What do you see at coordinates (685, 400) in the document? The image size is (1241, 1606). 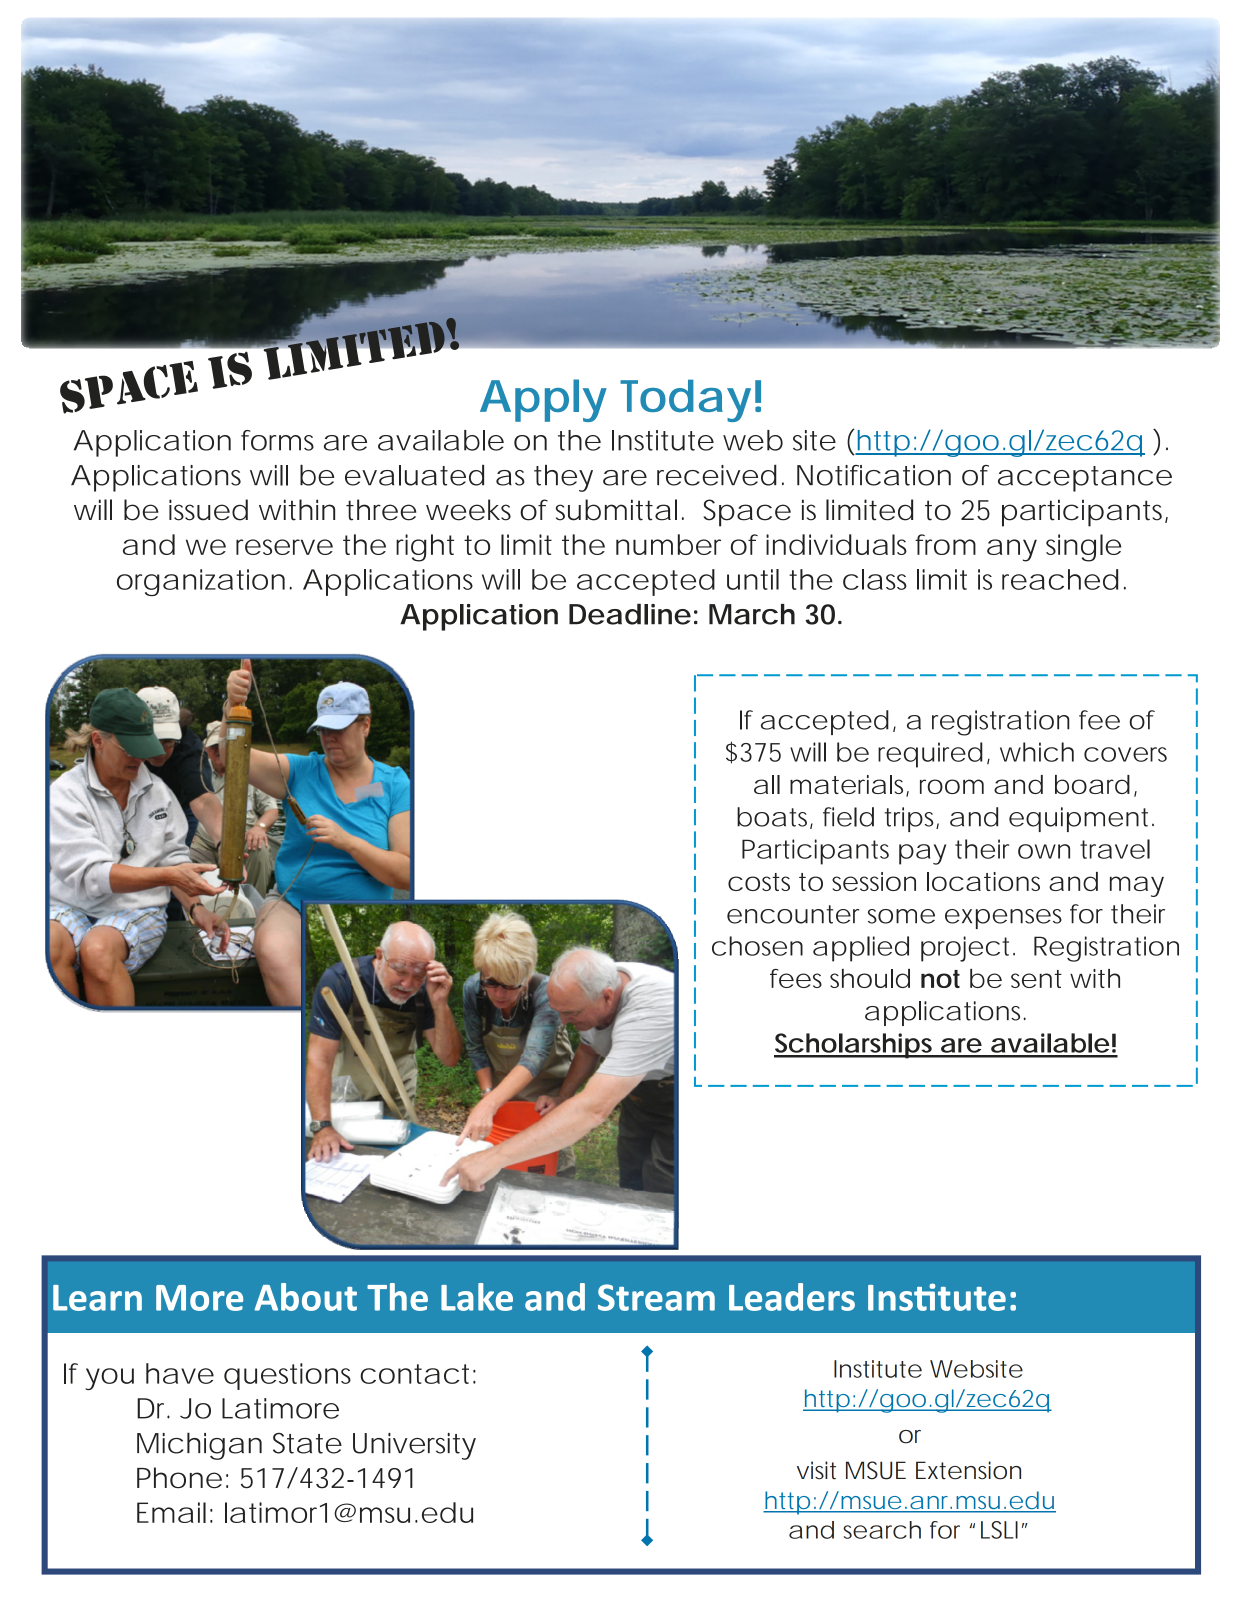 I see `Today` at bounding box center [685, 400].
